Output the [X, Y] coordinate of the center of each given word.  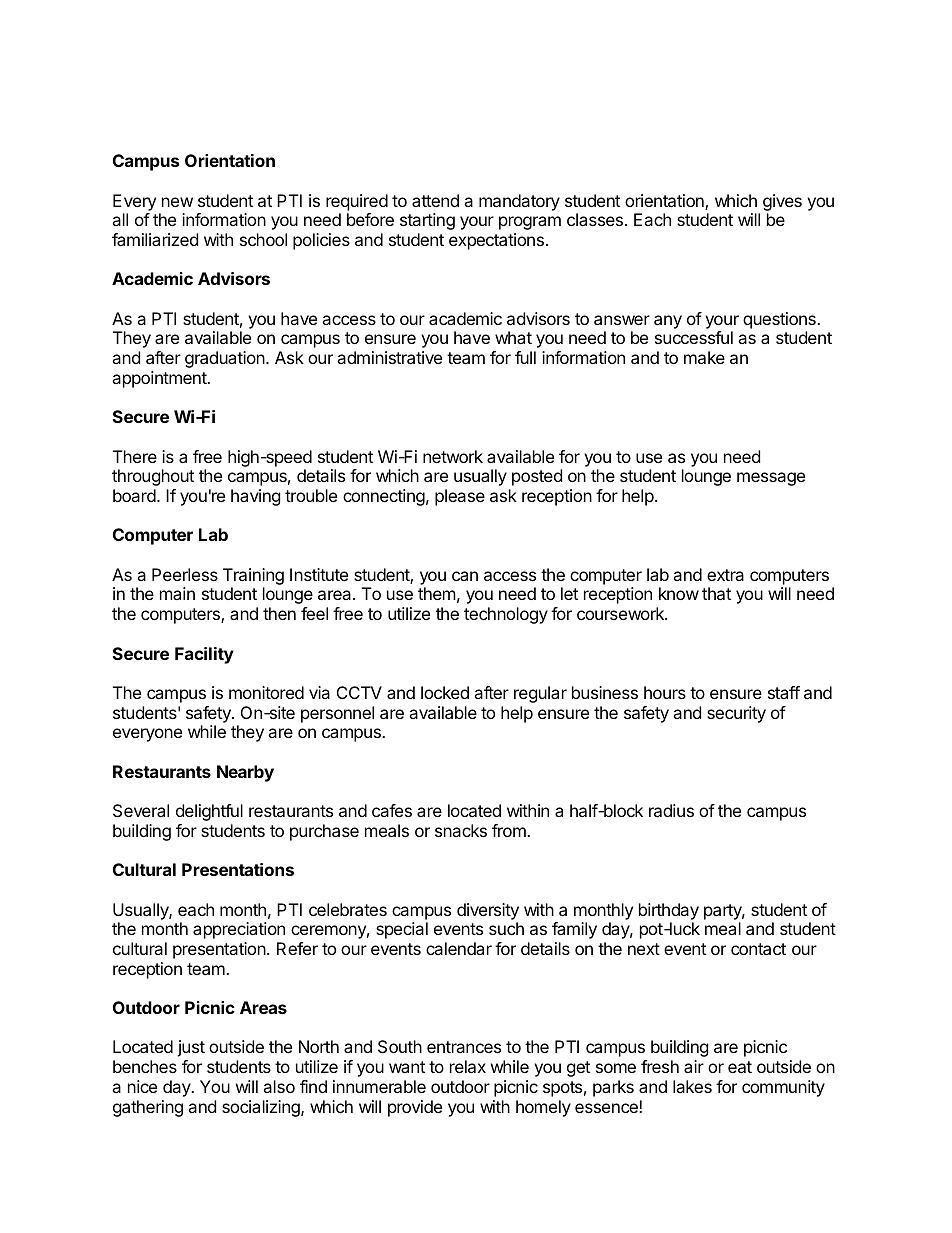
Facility [204, 655]
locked [445, 692]
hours [665, 692]
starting [427, 221]
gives [782, 202]
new [177, 202]
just [191, 1048]
